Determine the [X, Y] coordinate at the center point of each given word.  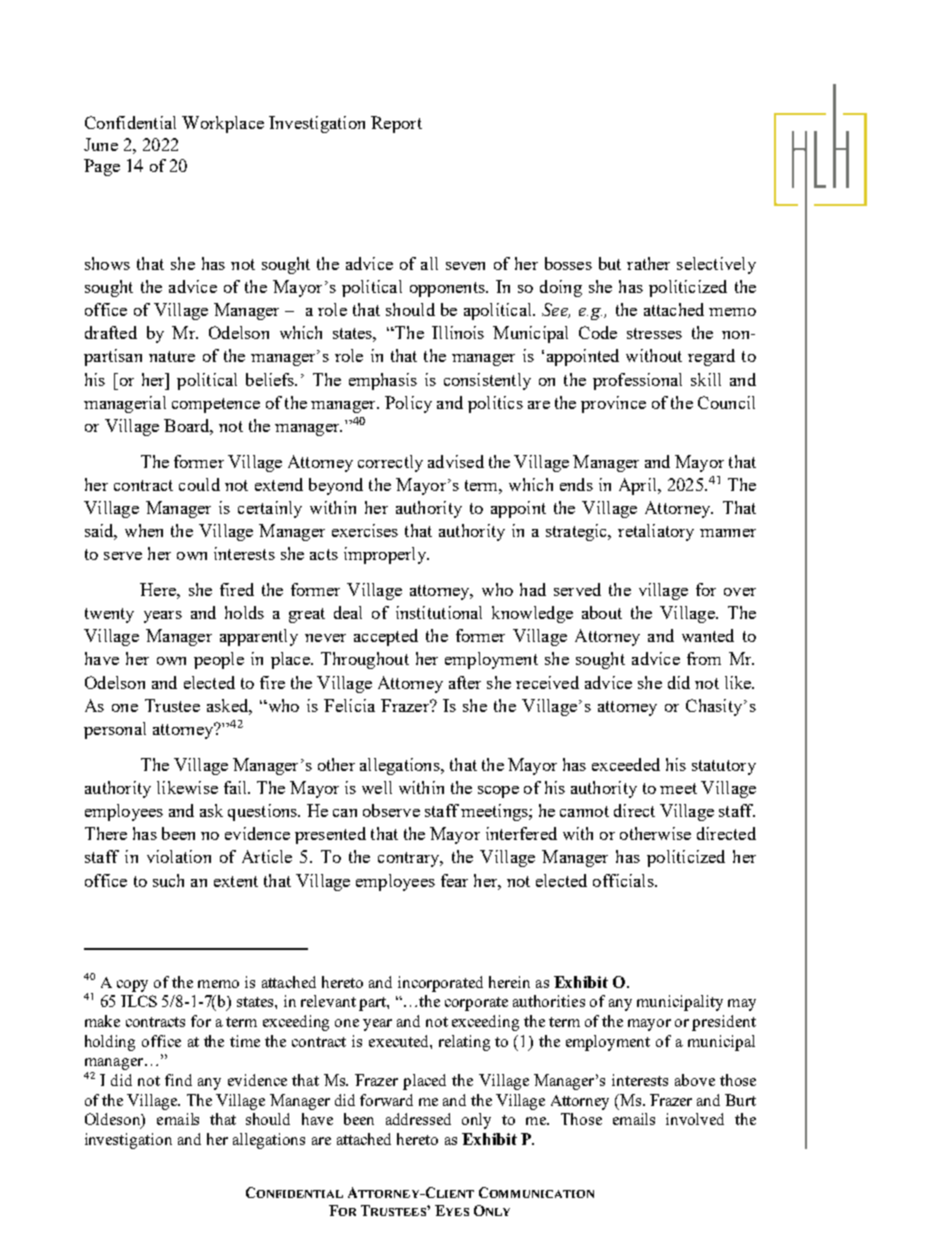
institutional [439, 612]
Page [102, 167]
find [178, 1080]
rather [648, 263]
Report [396, 124]
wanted [708, 635]
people [219, 660]
